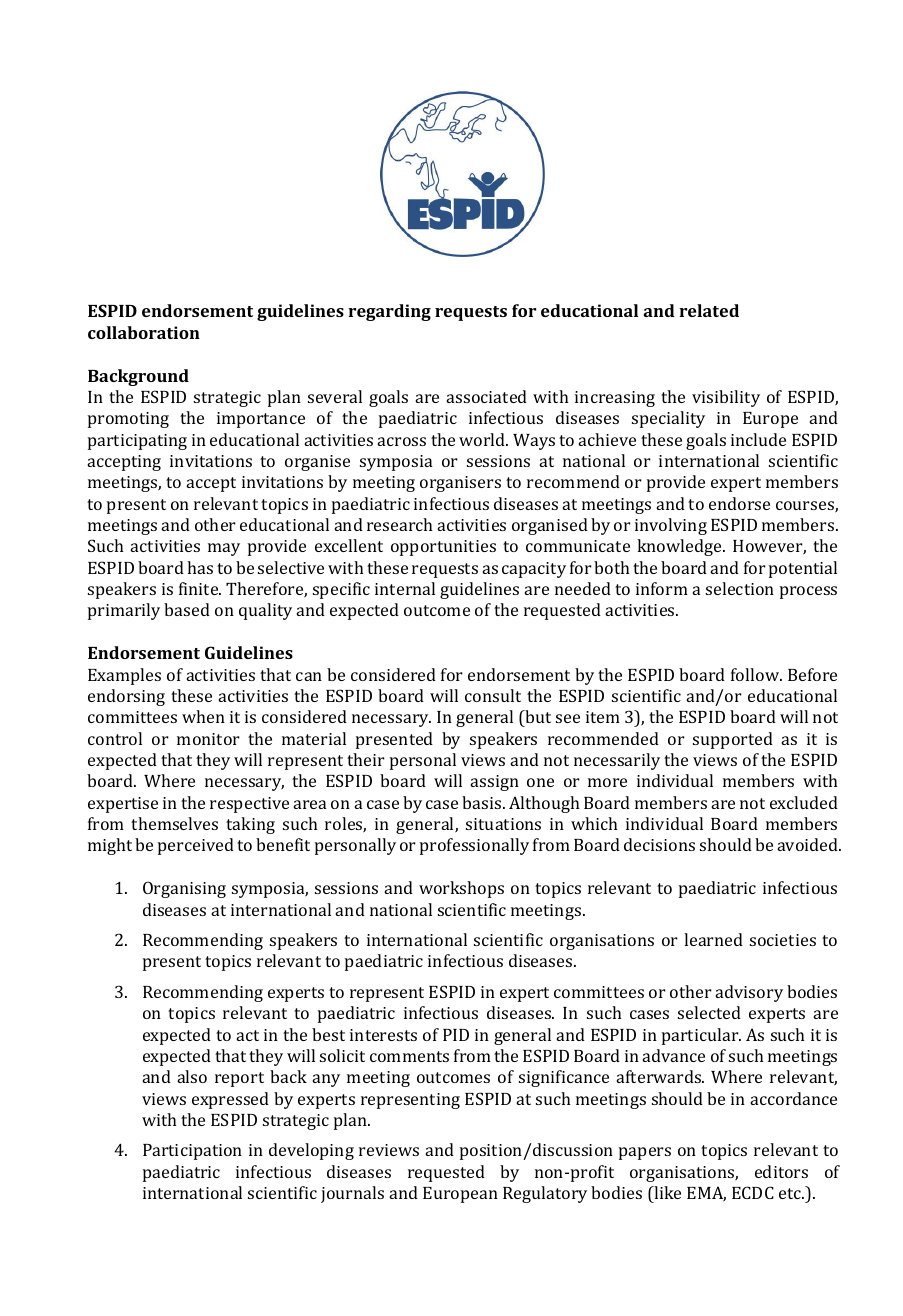 This screenshot has height=1316, width=903. I want to click on supported, so click(733, 740).
